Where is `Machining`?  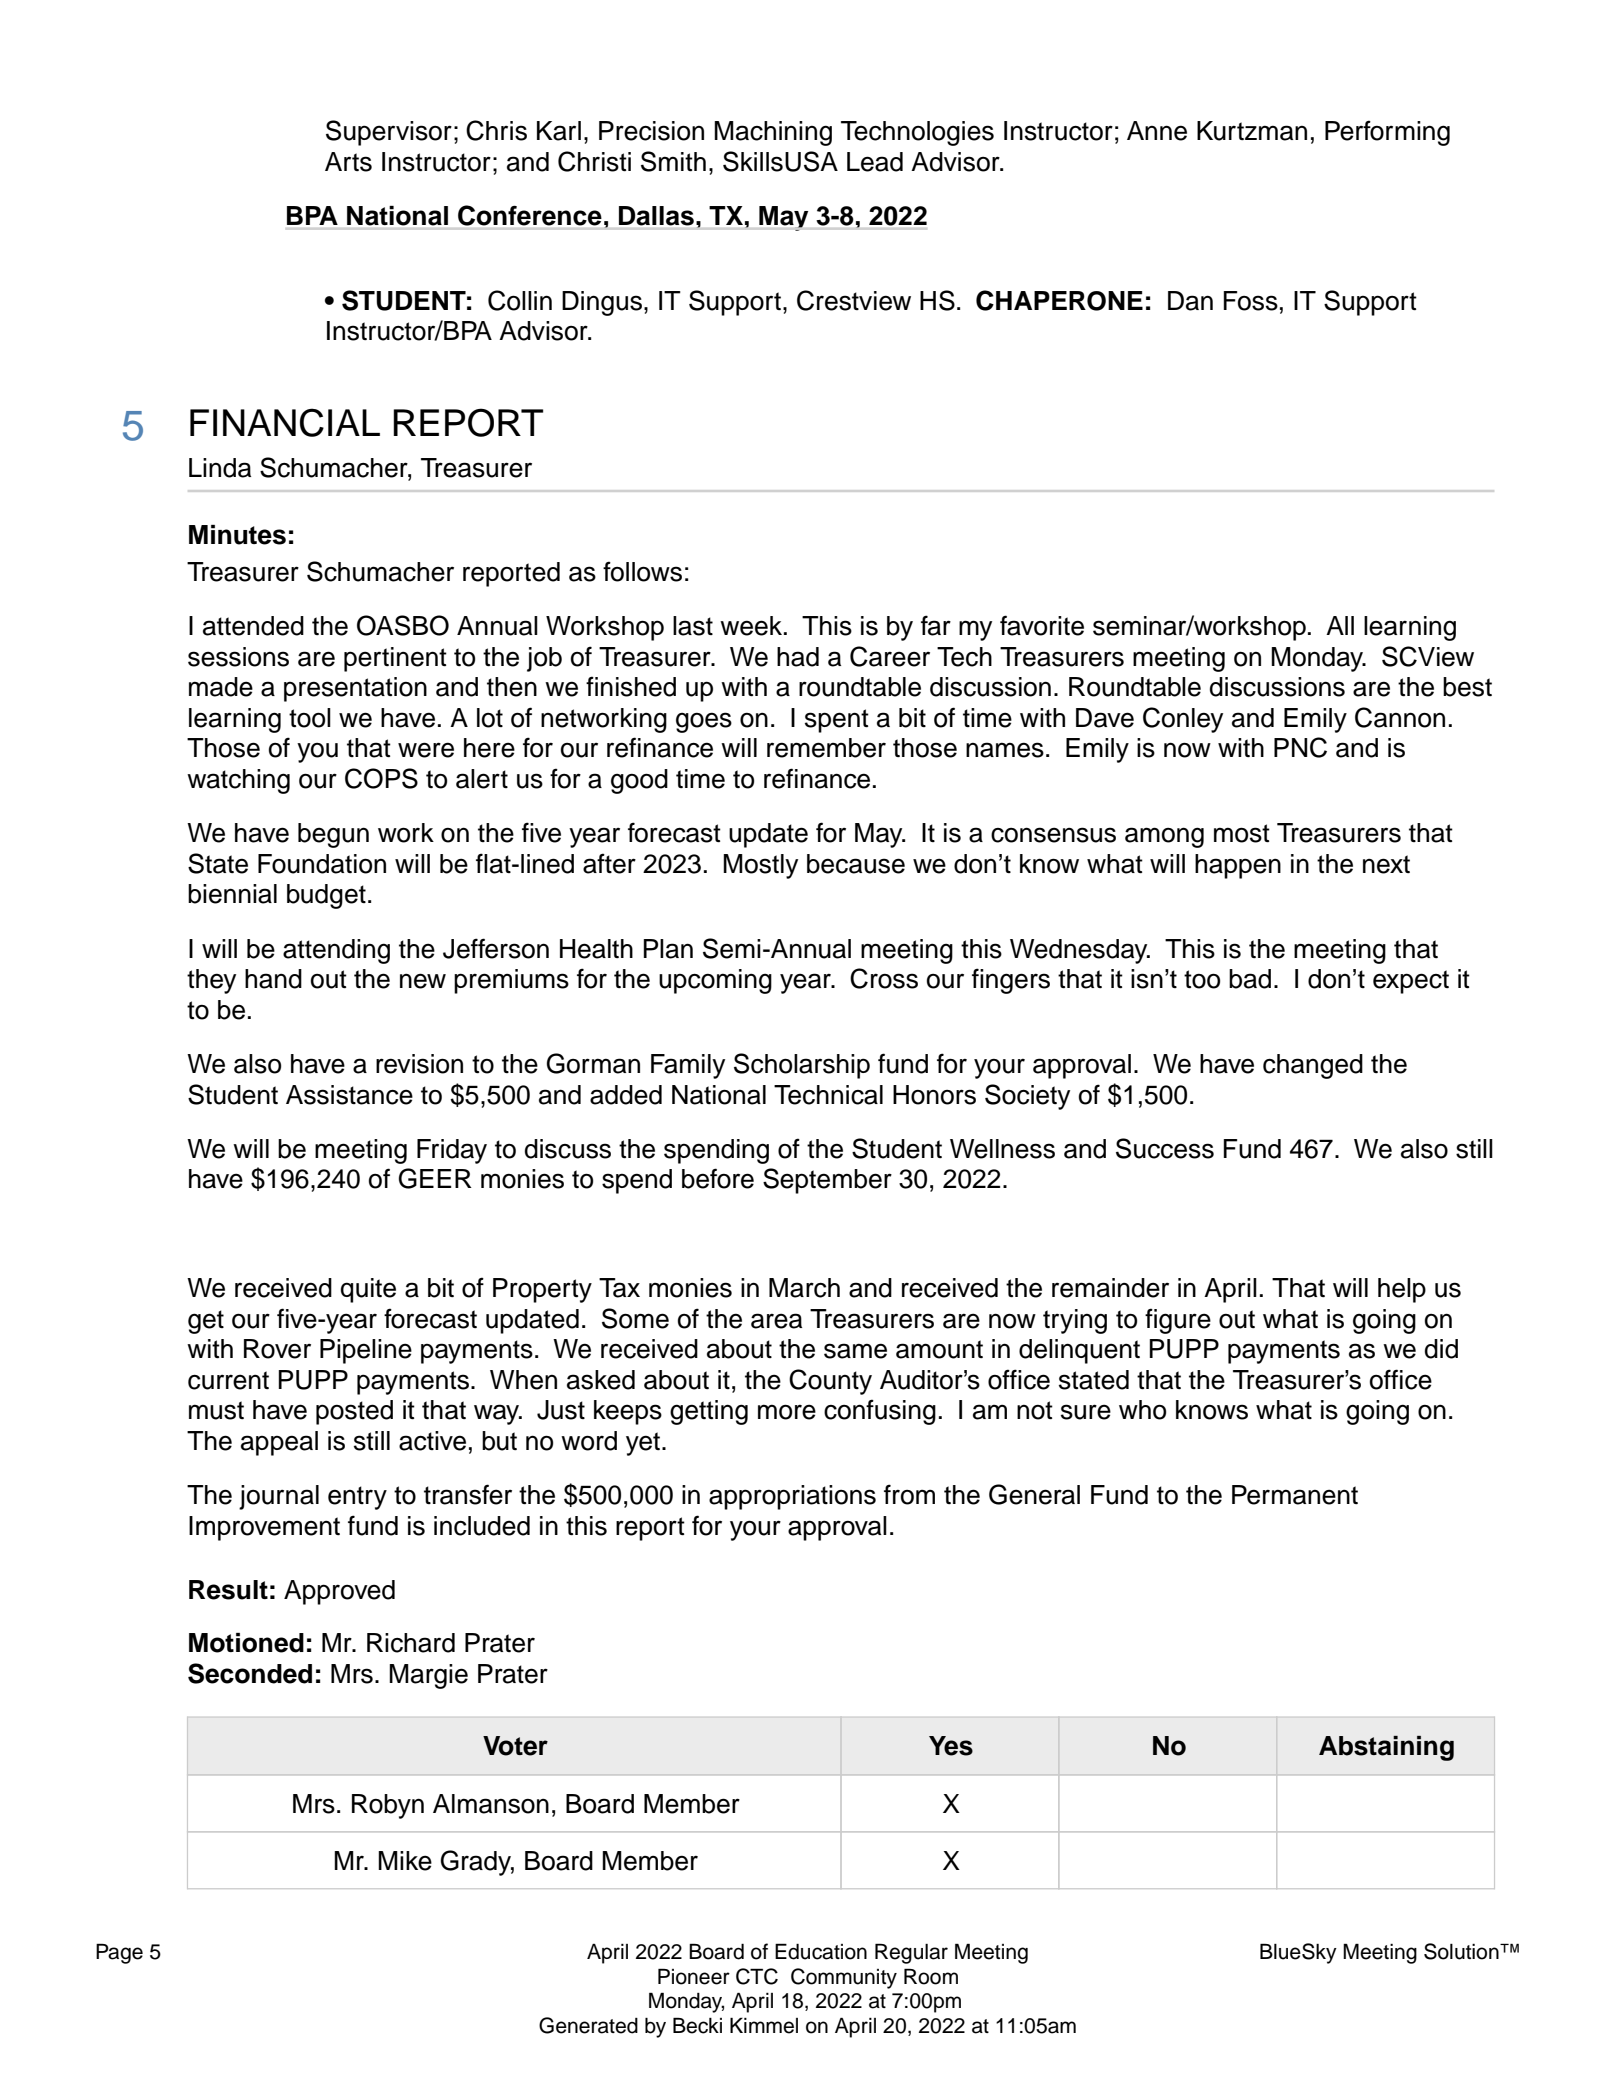 Machining is located at coordinates (773, 133).
